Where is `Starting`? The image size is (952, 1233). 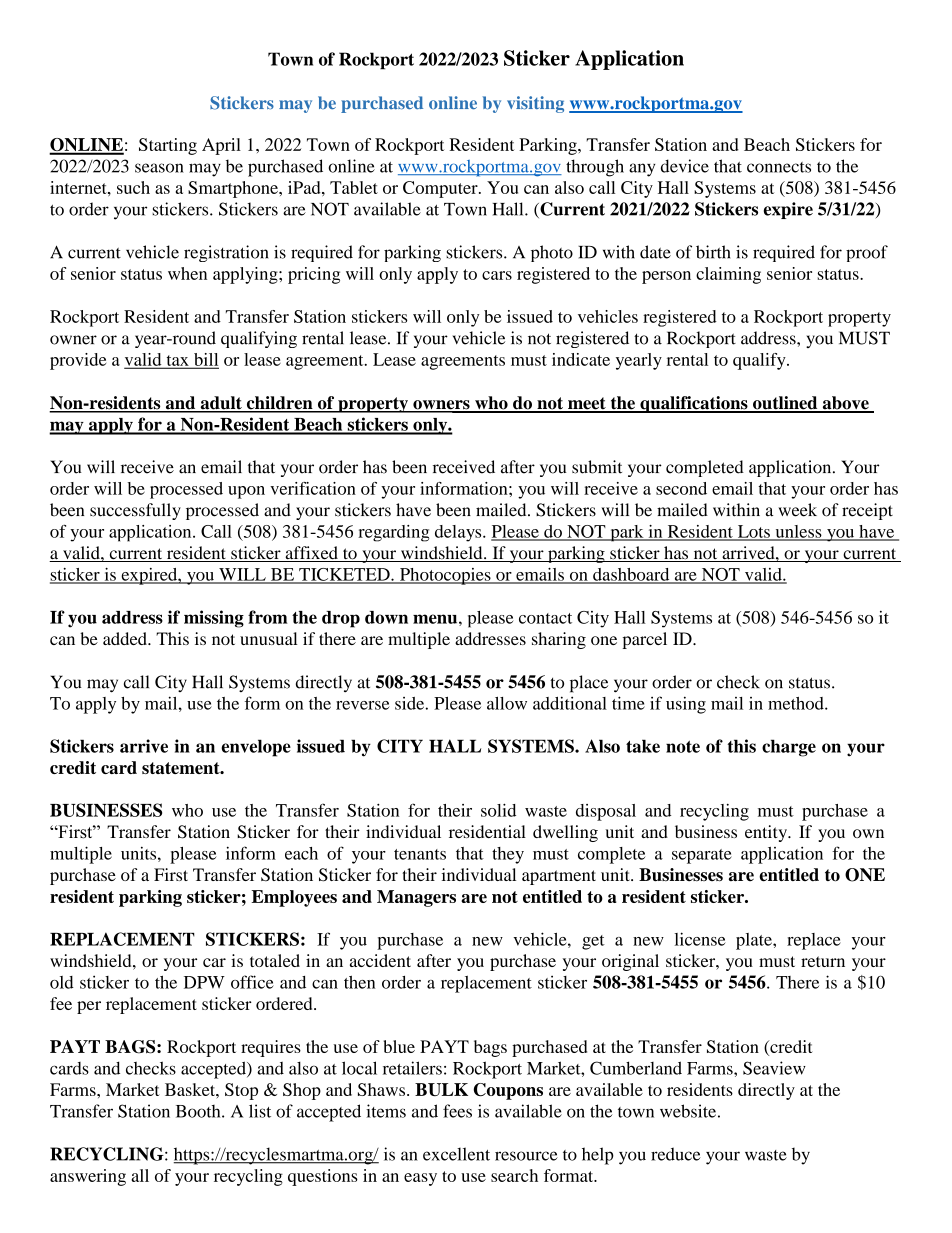 Starting is located at coordinates (168, 146).
